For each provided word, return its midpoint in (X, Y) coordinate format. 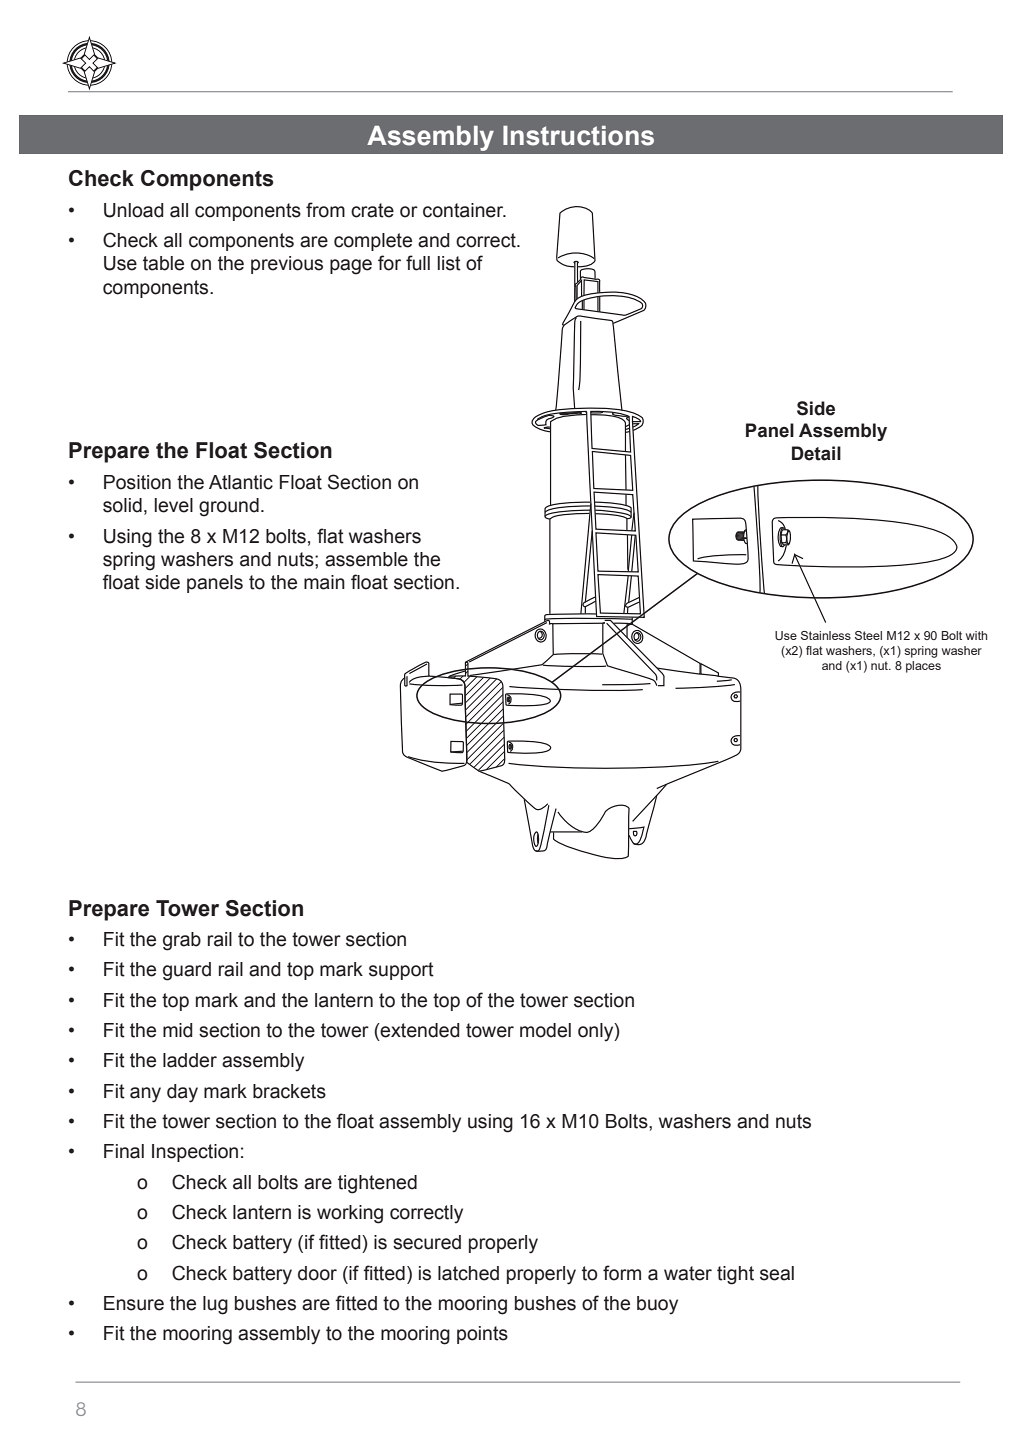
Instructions (578, 136)
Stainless (826, 635)
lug (215, 1305)
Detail (816, 453)
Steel (868, 635)
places (923, 667)
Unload (134, 210)
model (545, 1030)
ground (229, 507)
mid (178, 1030)
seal (777, 1273)
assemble (366, 559)
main (324, 582)
